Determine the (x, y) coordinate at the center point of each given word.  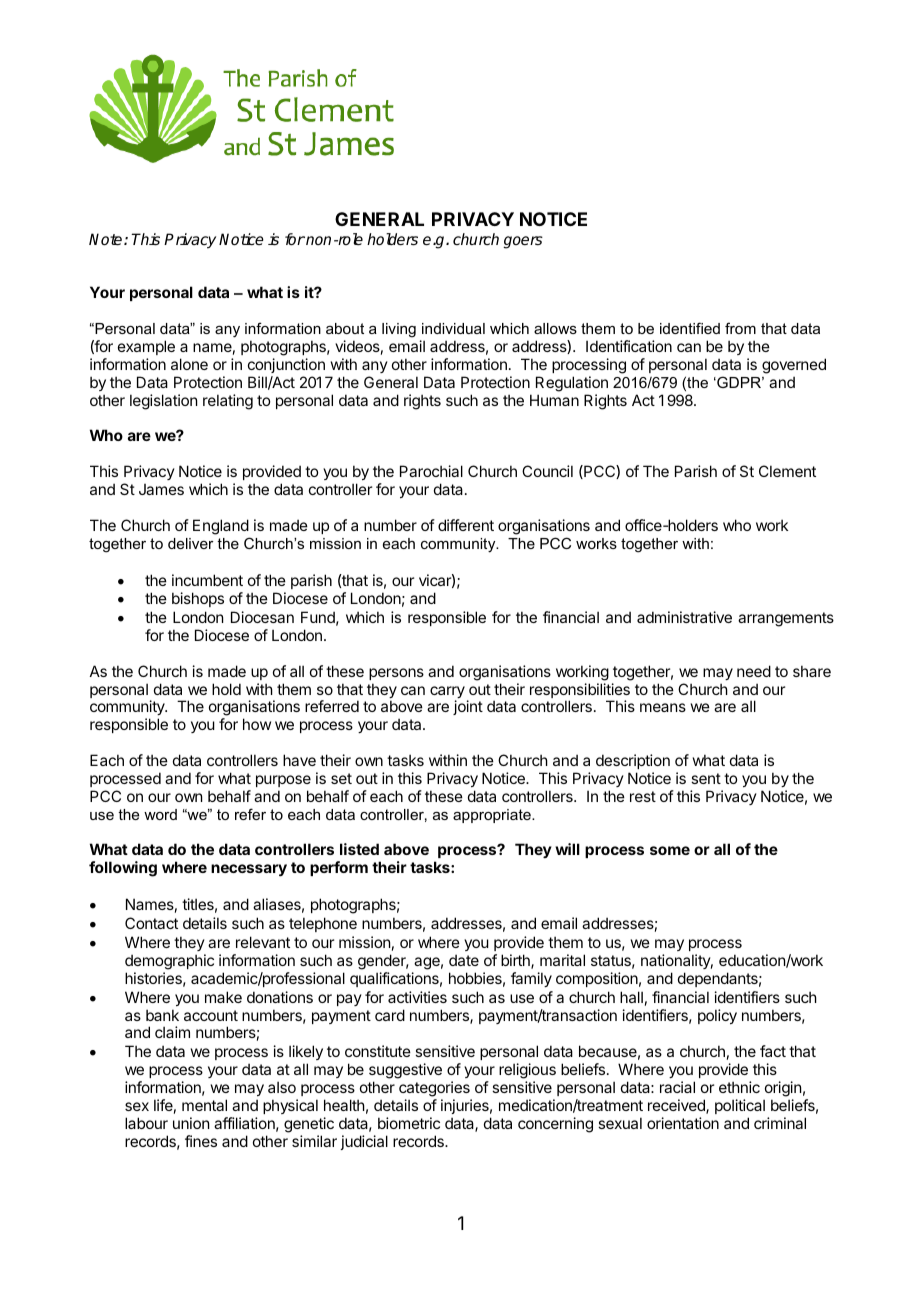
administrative (684, 617)
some (670, 850)
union (191, 1123)
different (466, 525)
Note (107, 239)
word (160, 814)
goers (523, 242)
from (740, 328)
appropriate (493, 816)
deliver (191, 543)
